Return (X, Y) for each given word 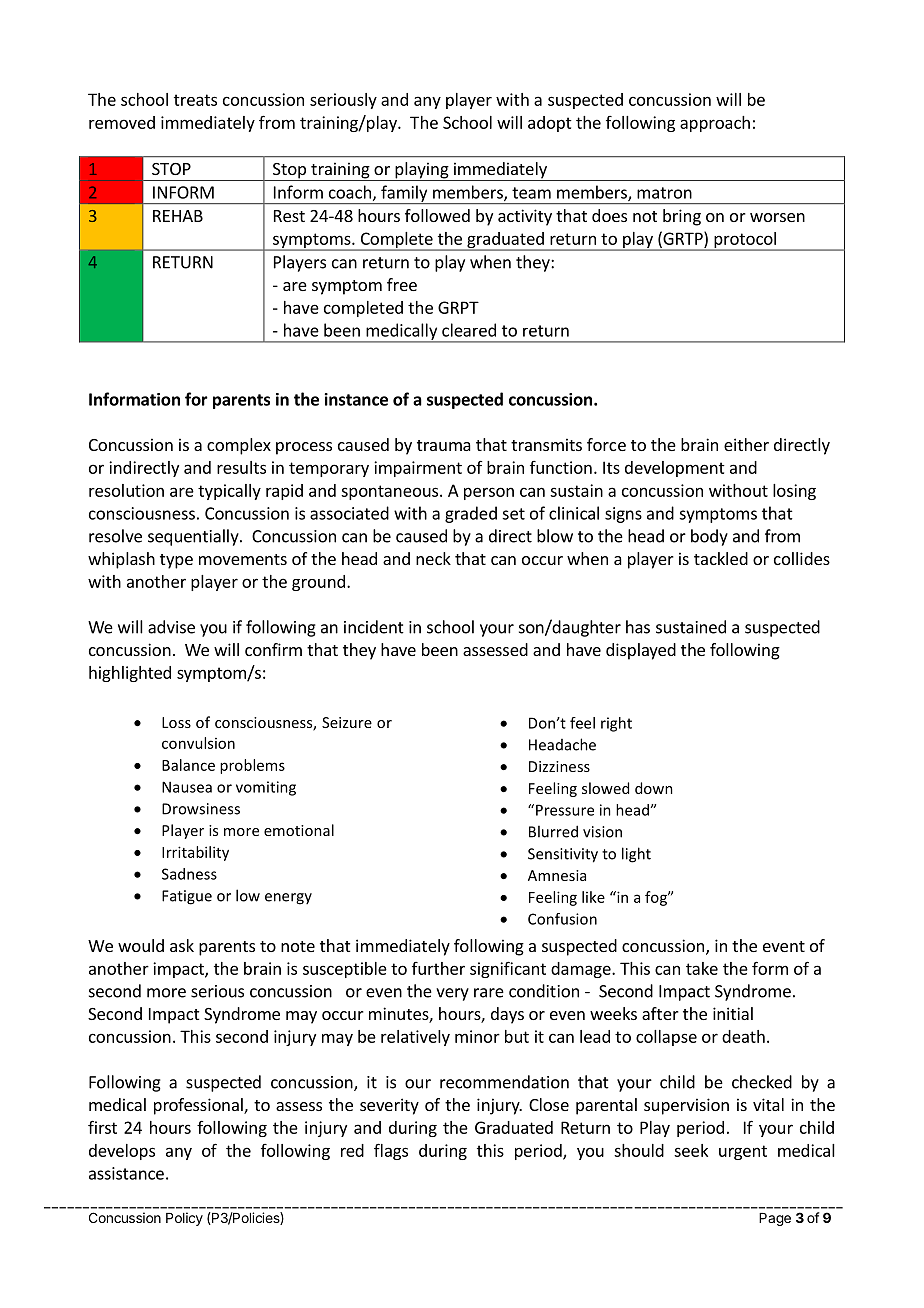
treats (195, 100)
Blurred (553, 831)
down (654, 788)
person (489, 493)
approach (715, 124)
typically (229, 492)
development (675, 469)
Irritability (195, 853)
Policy (184, 1219)
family (404, 194)
